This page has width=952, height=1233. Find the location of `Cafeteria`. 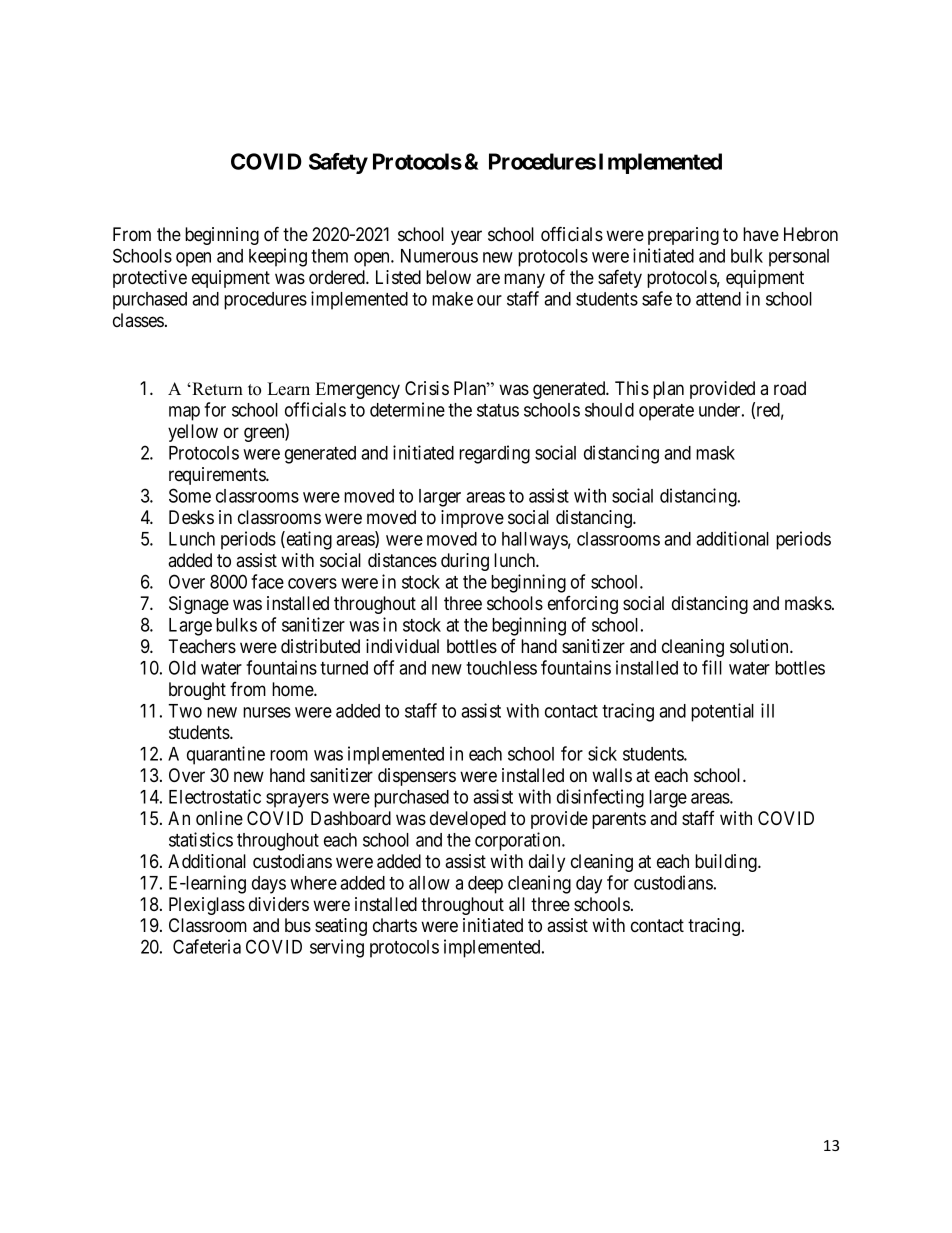

Cafeteria is located at coordinates (207, 946).
